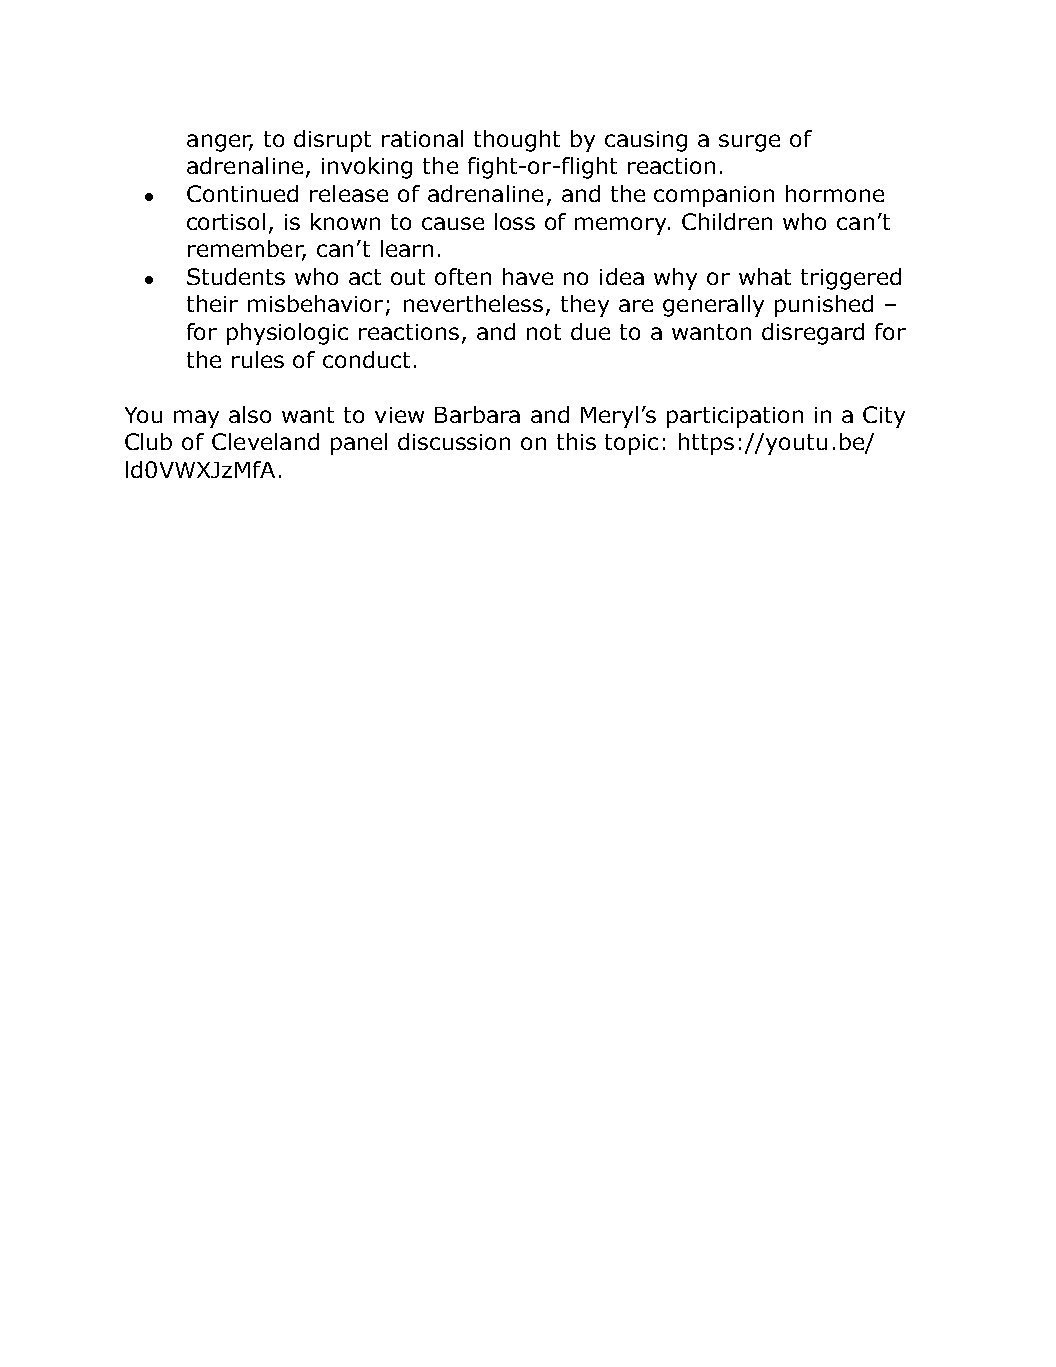 Image resolution: width=1056 pixels, height=1367 pixels. What do you see at coordinates (212, 303) in the screenshot?
I see `their` at bounding box center [212, 303].
